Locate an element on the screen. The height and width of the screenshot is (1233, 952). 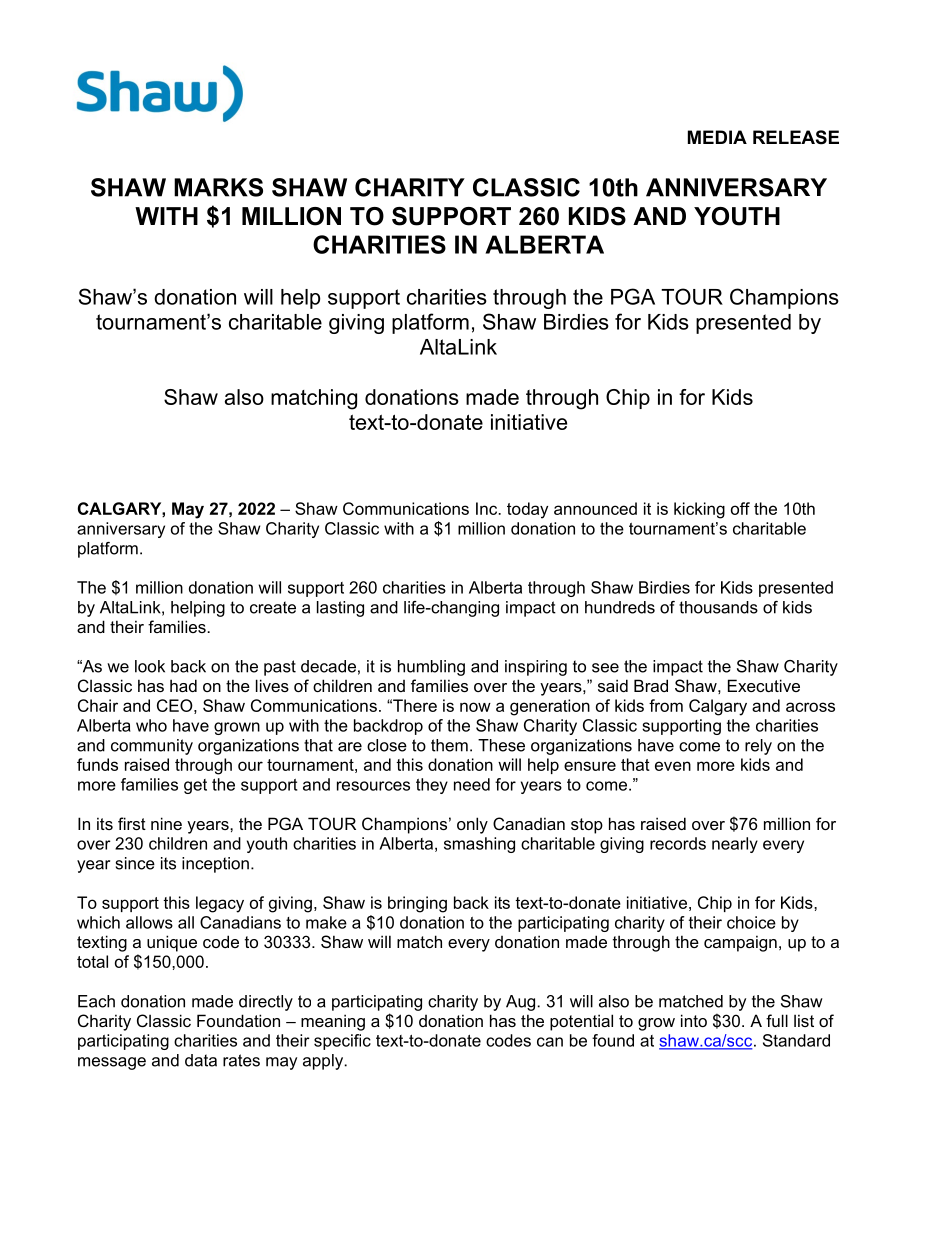
rely is located at coordinates (758, 747).
